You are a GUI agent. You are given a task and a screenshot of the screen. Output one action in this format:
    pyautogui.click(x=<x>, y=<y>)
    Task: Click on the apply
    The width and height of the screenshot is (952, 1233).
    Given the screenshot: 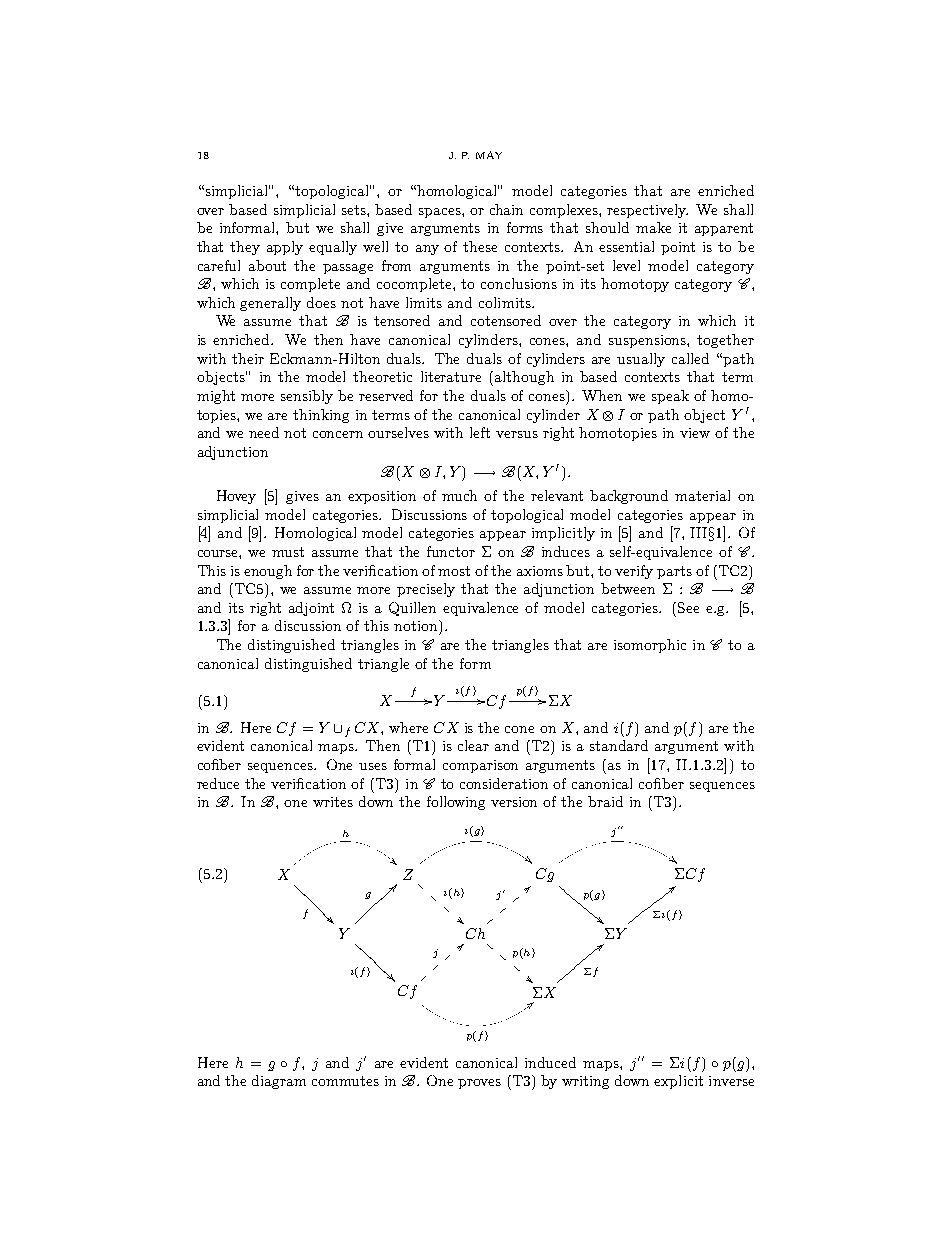 What is the action you would take?
    pyautogui.click(x=285, y=248)
